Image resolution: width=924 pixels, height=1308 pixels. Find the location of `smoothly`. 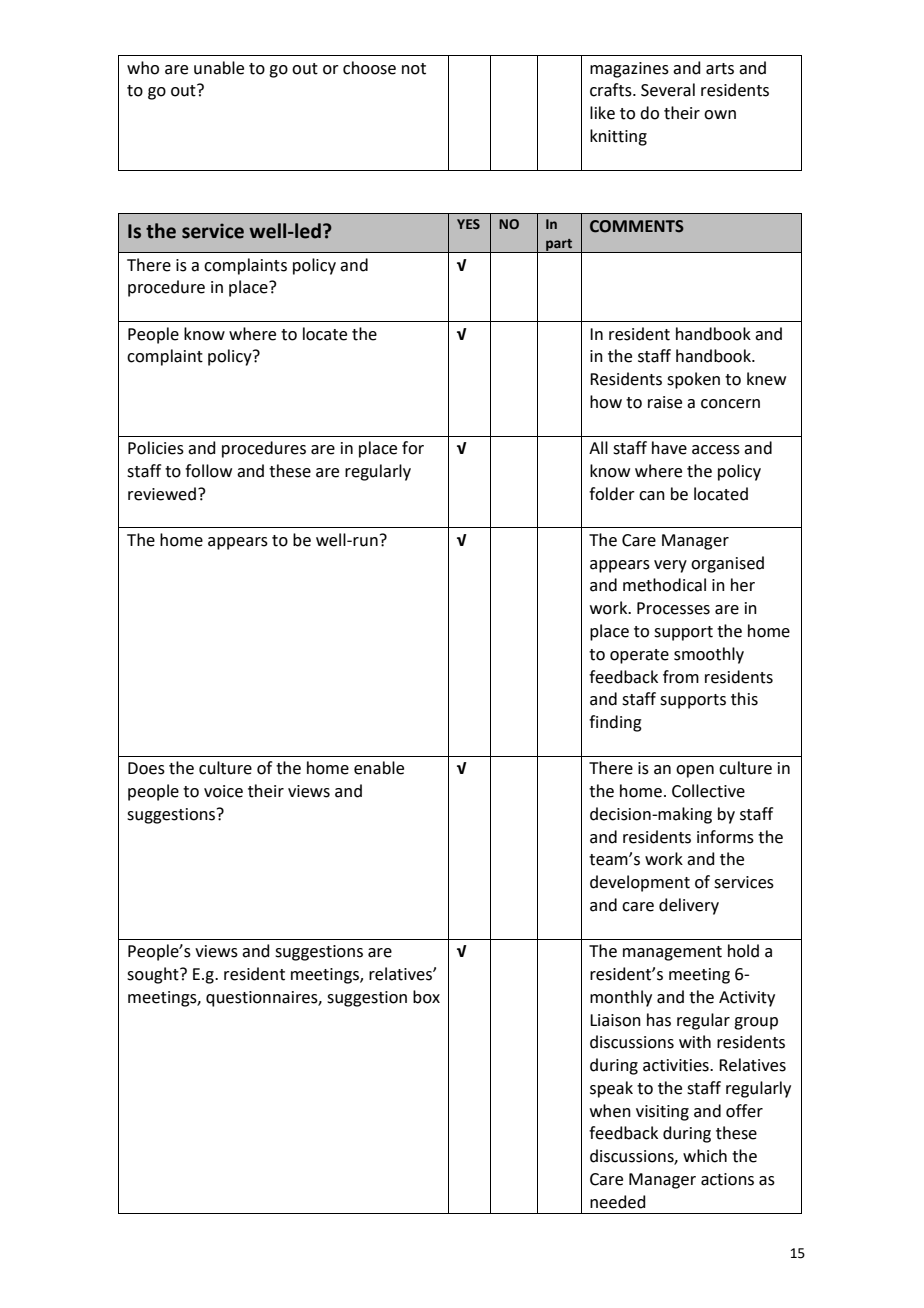

smoothly is located at coordinates (709, 655).
